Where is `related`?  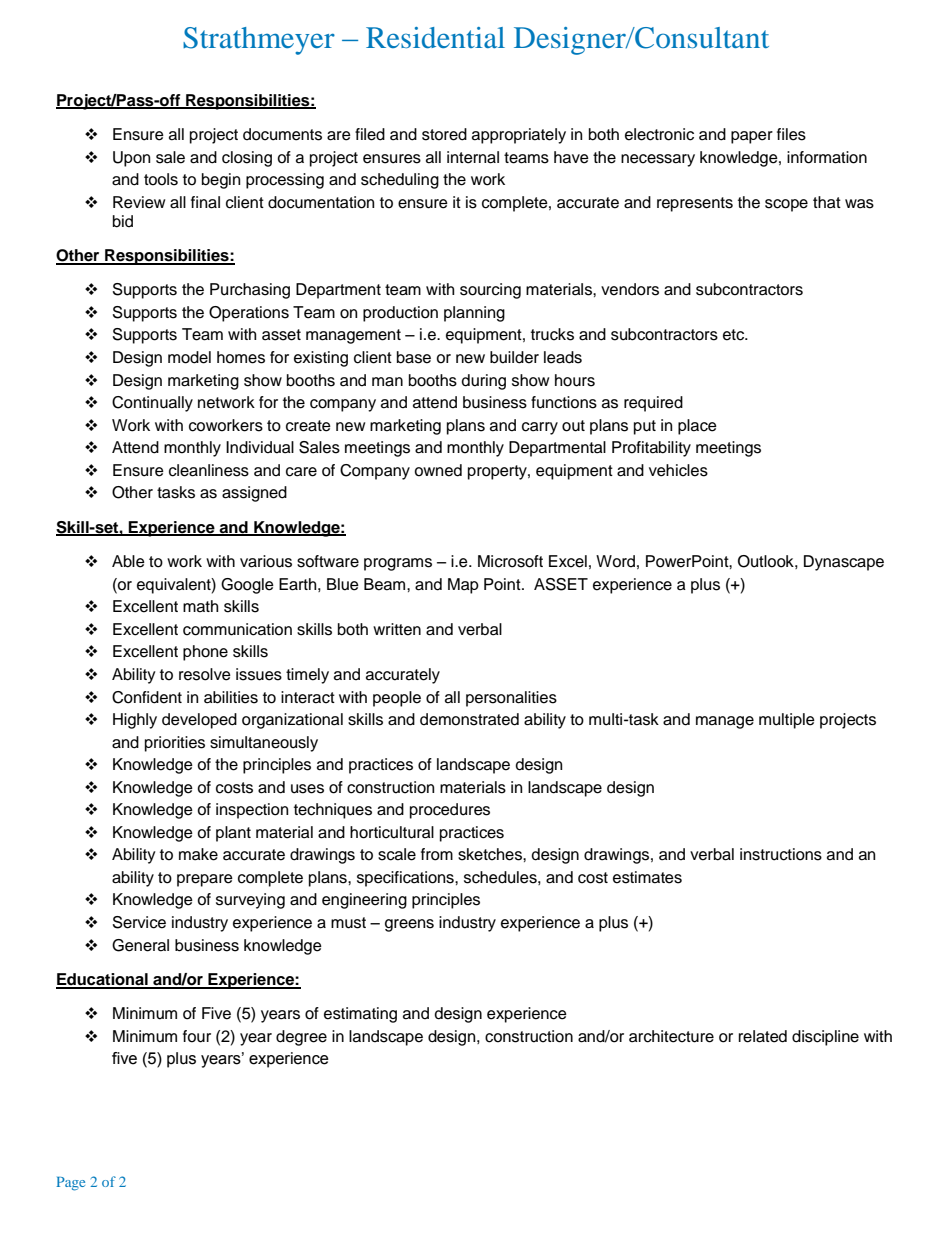 related is located at coordinates (763, 1036).
